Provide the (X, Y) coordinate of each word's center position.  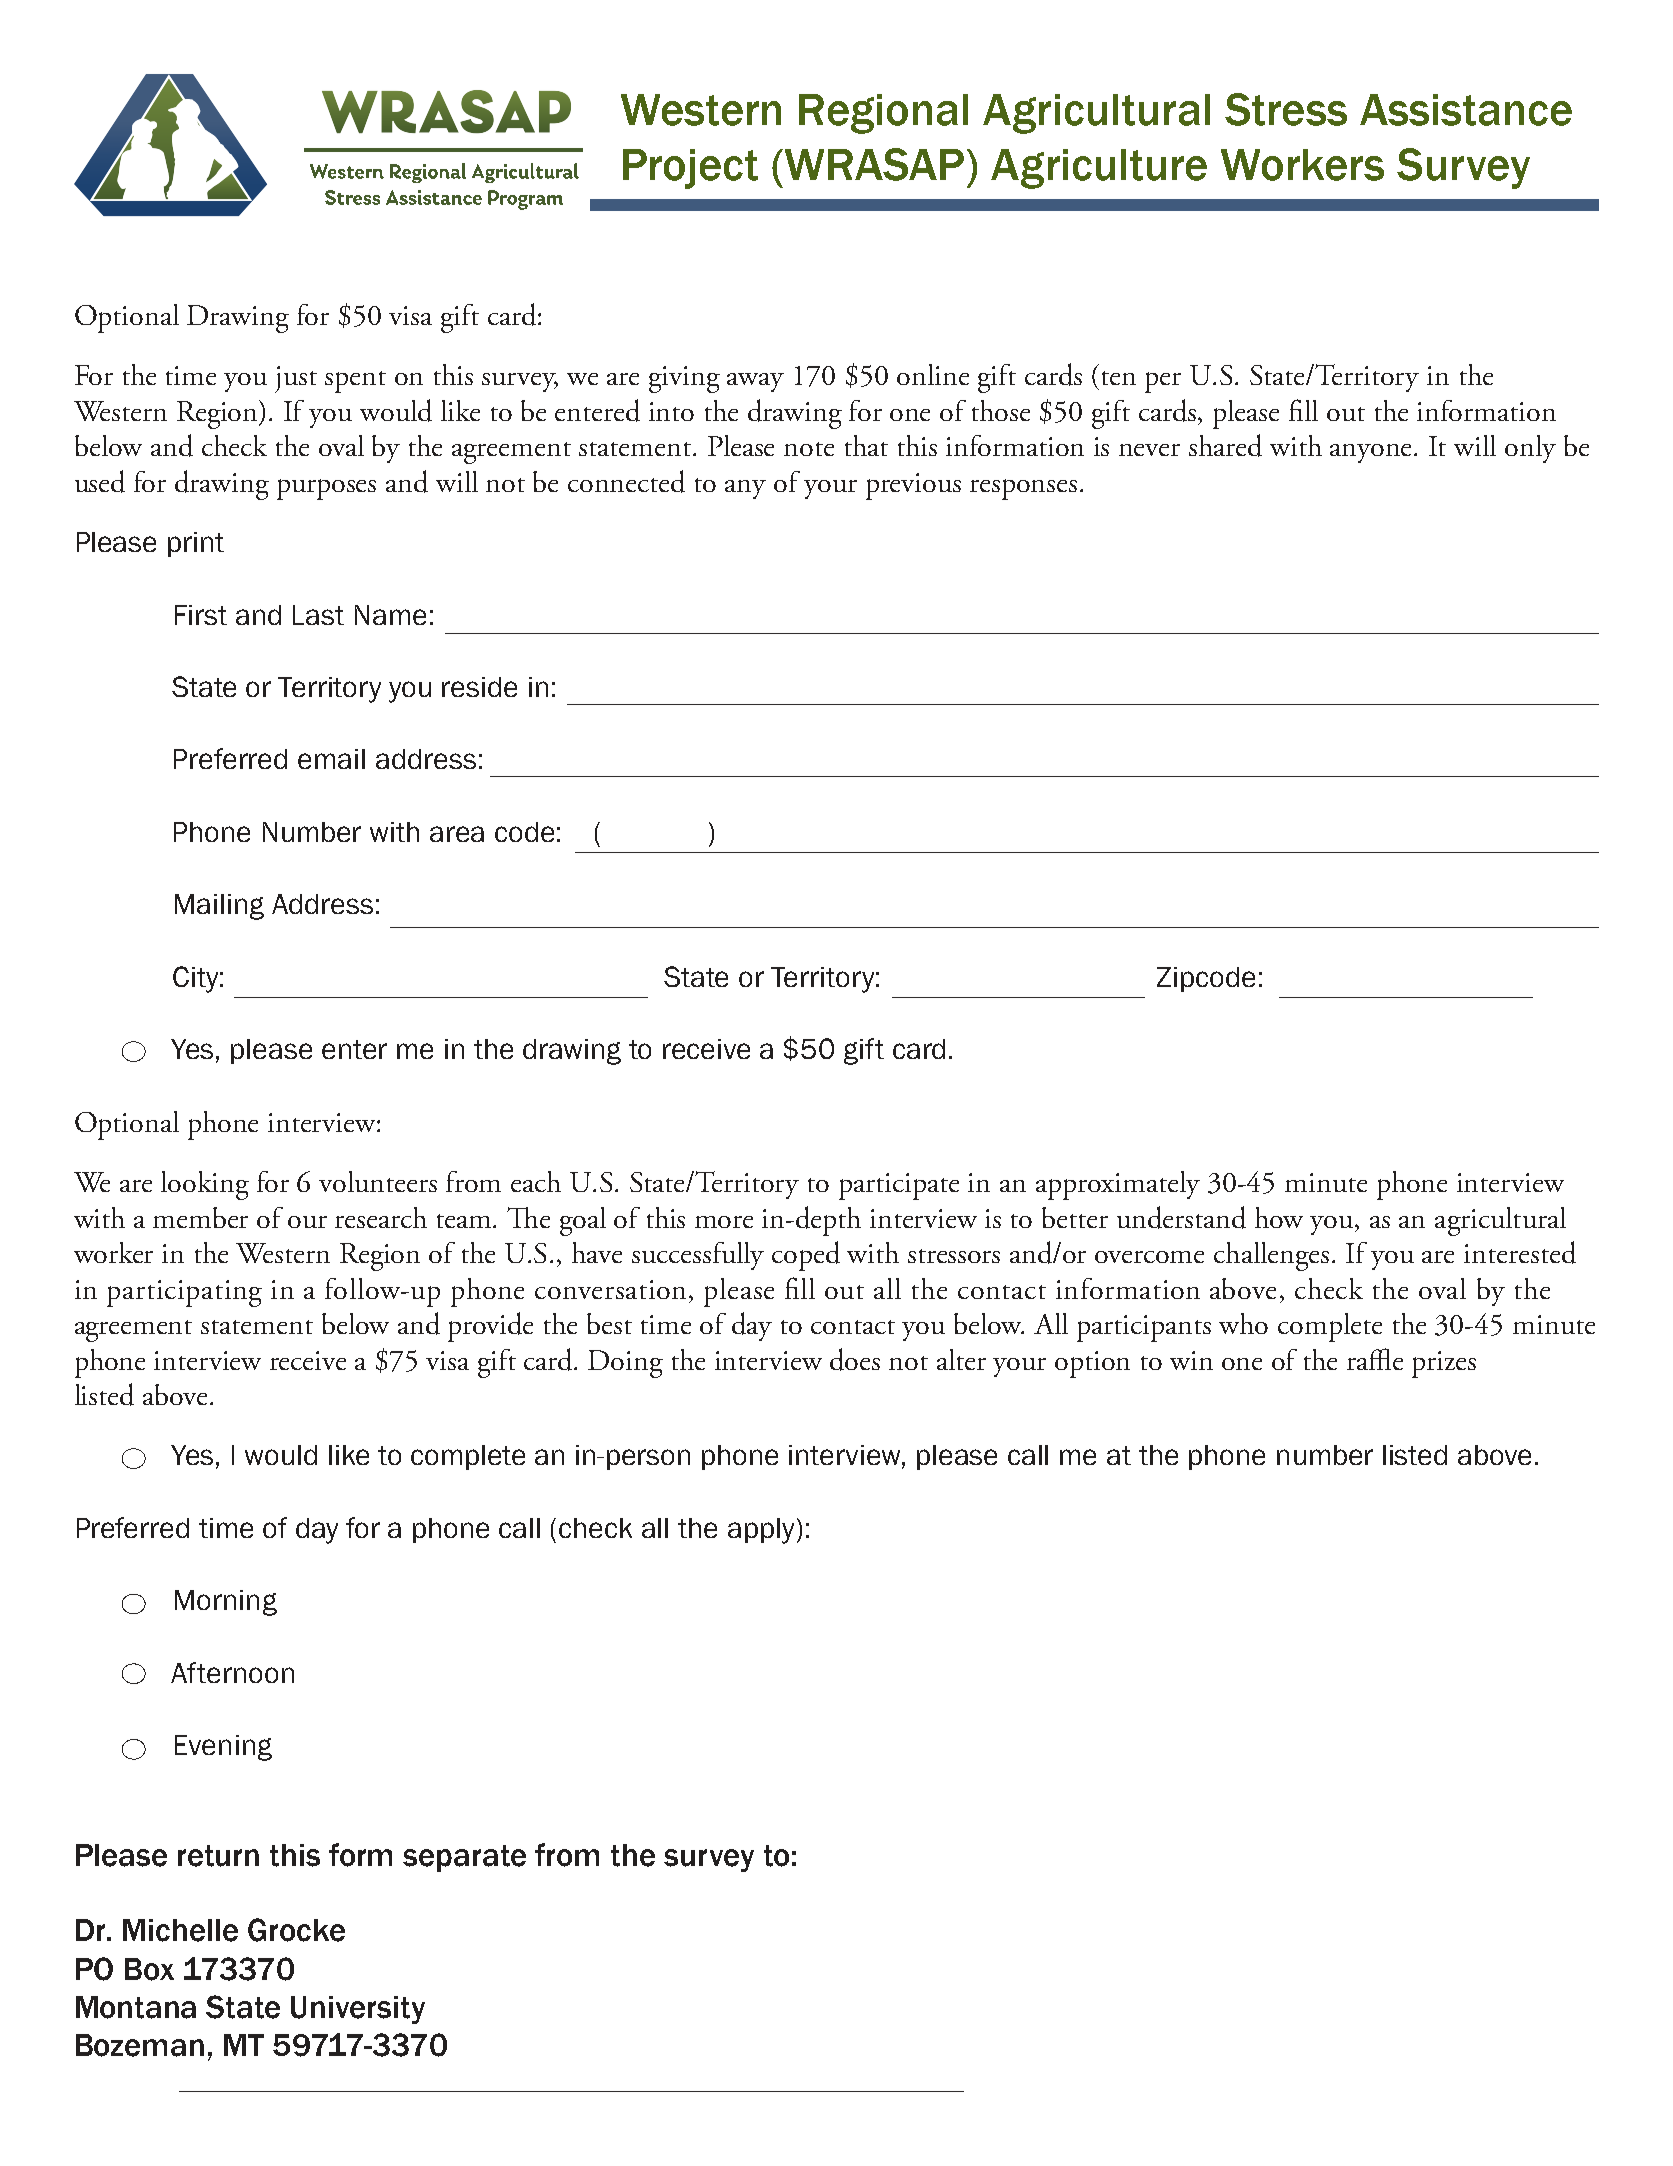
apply (761, 1531)
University (358, 2010)
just (296, 379)
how (1279, 1217)
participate (899, 1186)
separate (464, 1858)
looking (205, 1185)
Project (690, 169)
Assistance (1466, 110)
